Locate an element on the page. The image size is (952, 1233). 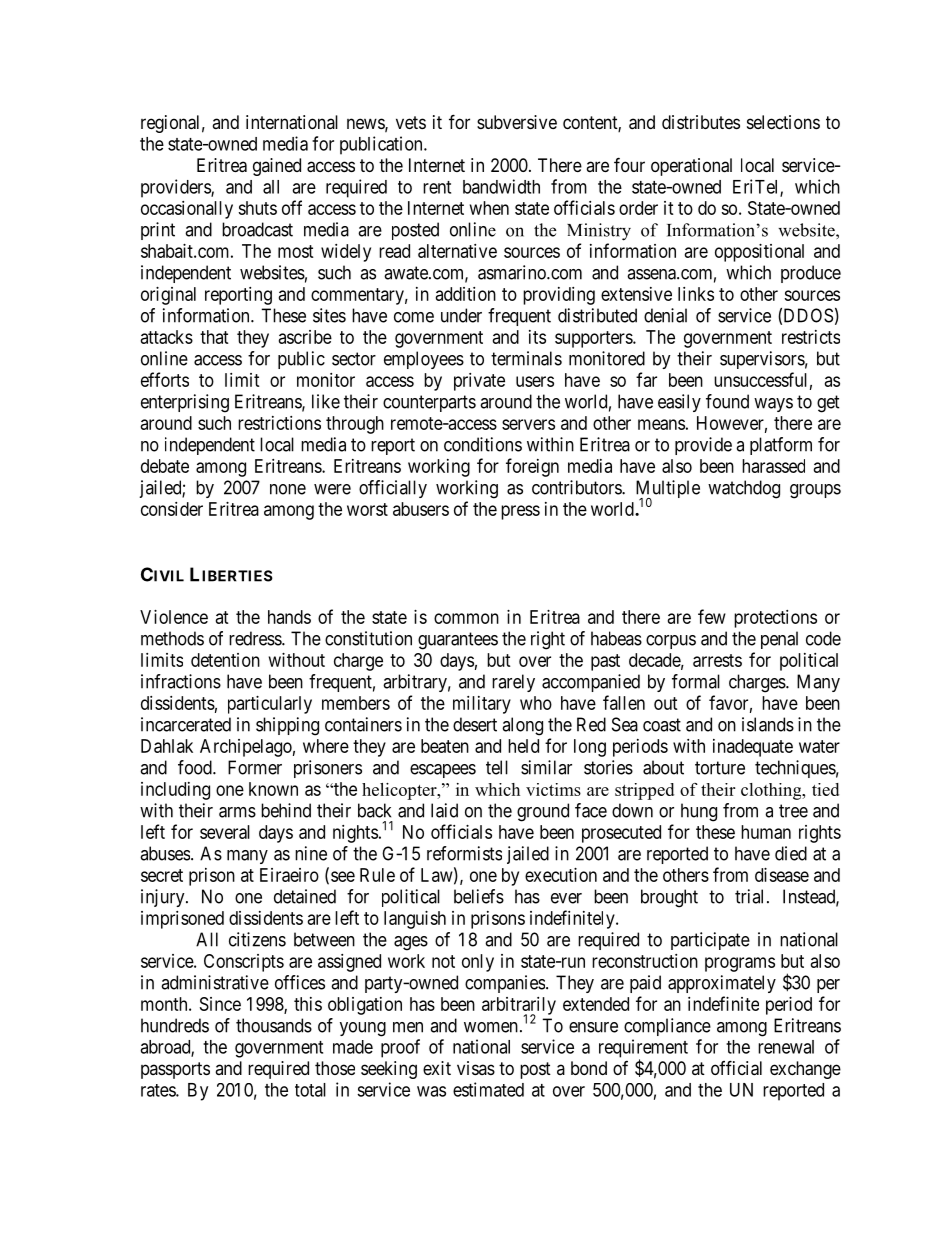
visas is located at coordinates (476, 1068).
